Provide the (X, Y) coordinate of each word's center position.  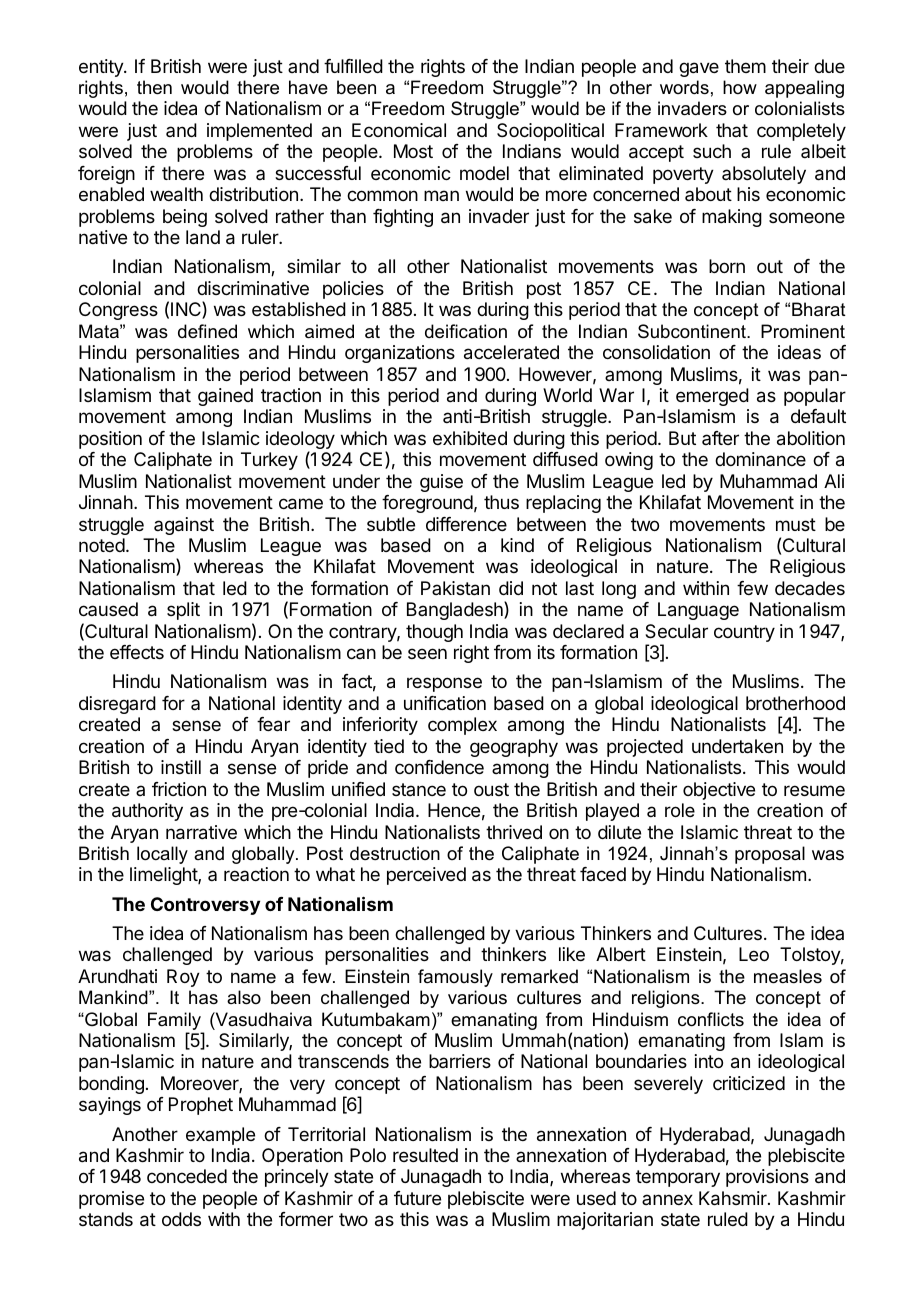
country (744, 633)
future (417, 1198)
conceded (187, 1176)
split (183, 611)
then (154, 87)
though (434, 633)
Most (413, 151)
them (745, 66)
